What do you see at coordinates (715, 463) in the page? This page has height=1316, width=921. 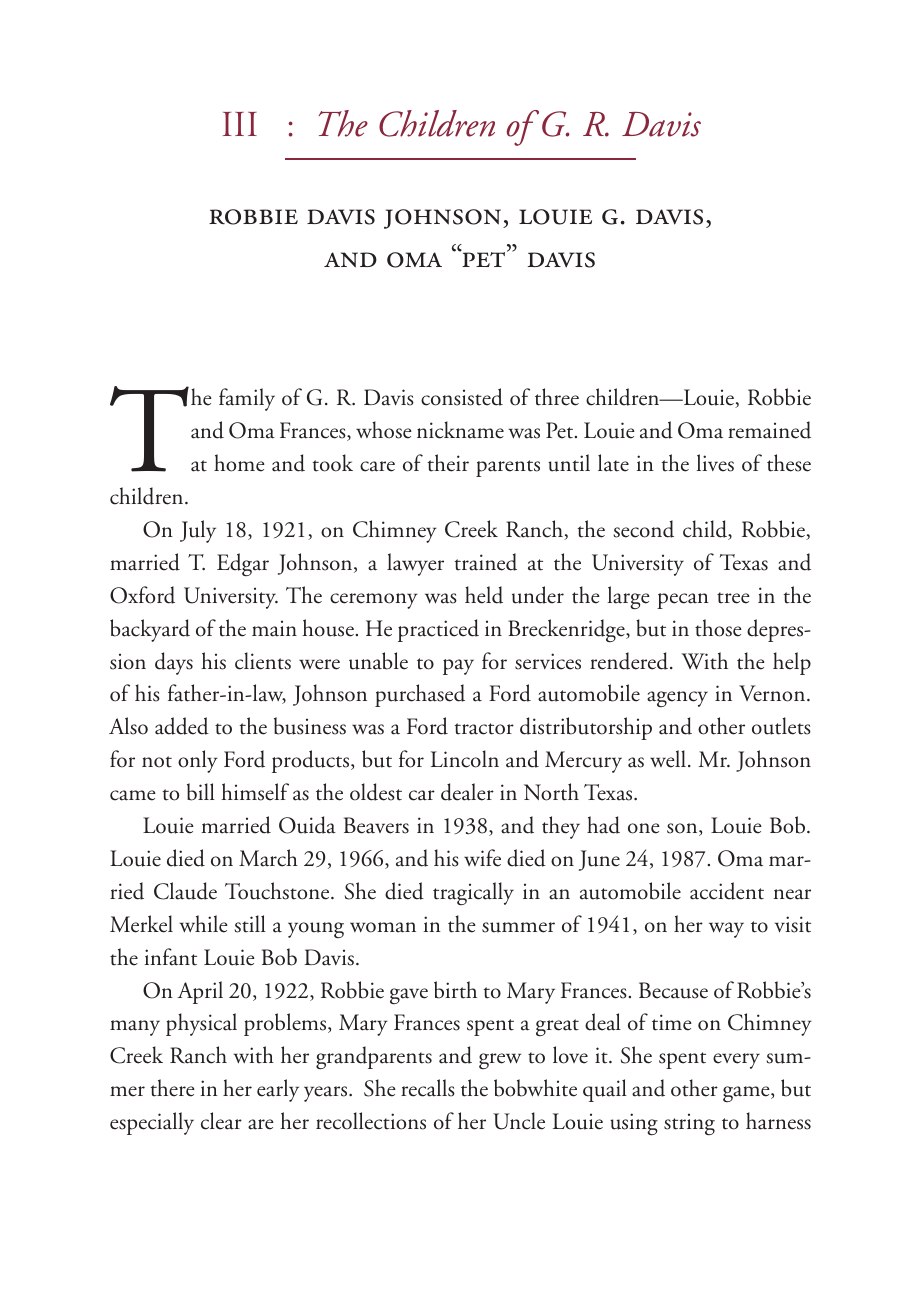 I see `lives` at bounding box center [715, 463].
